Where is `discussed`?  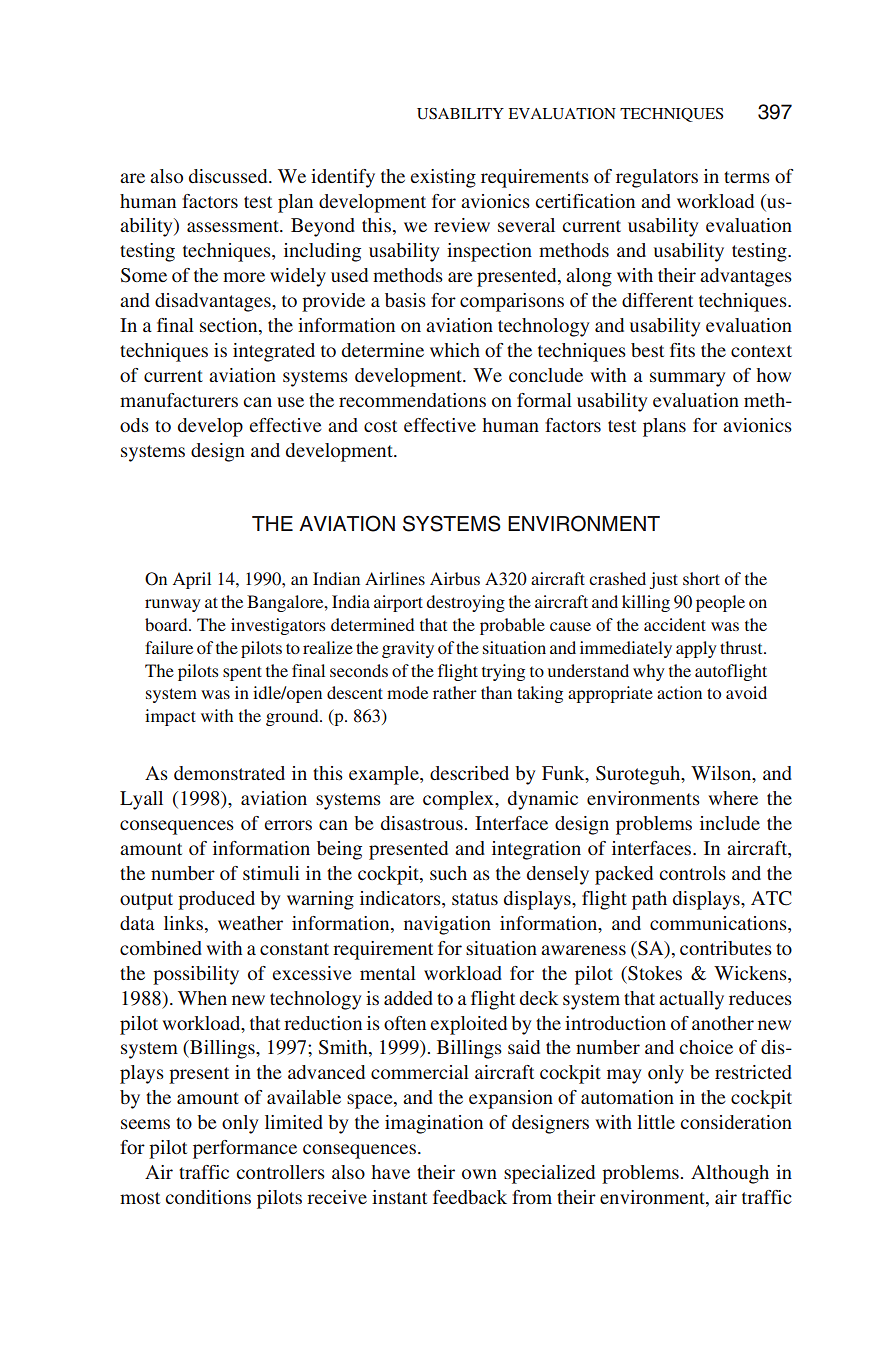 discussed is located at coordinates (229, 176).
